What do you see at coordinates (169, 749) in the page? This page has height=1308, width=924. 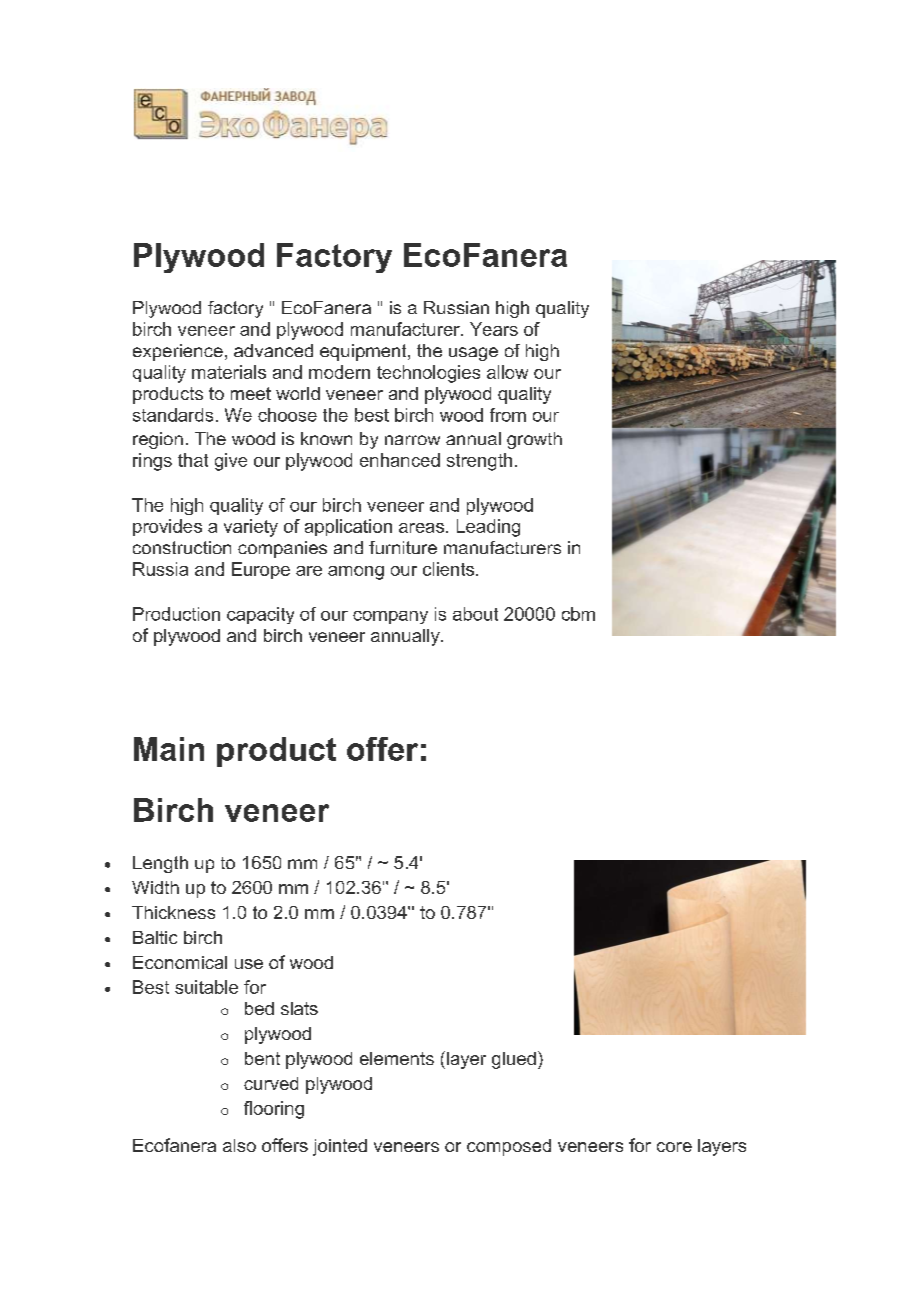 I see `Main` at bounding box center [169, 749].
